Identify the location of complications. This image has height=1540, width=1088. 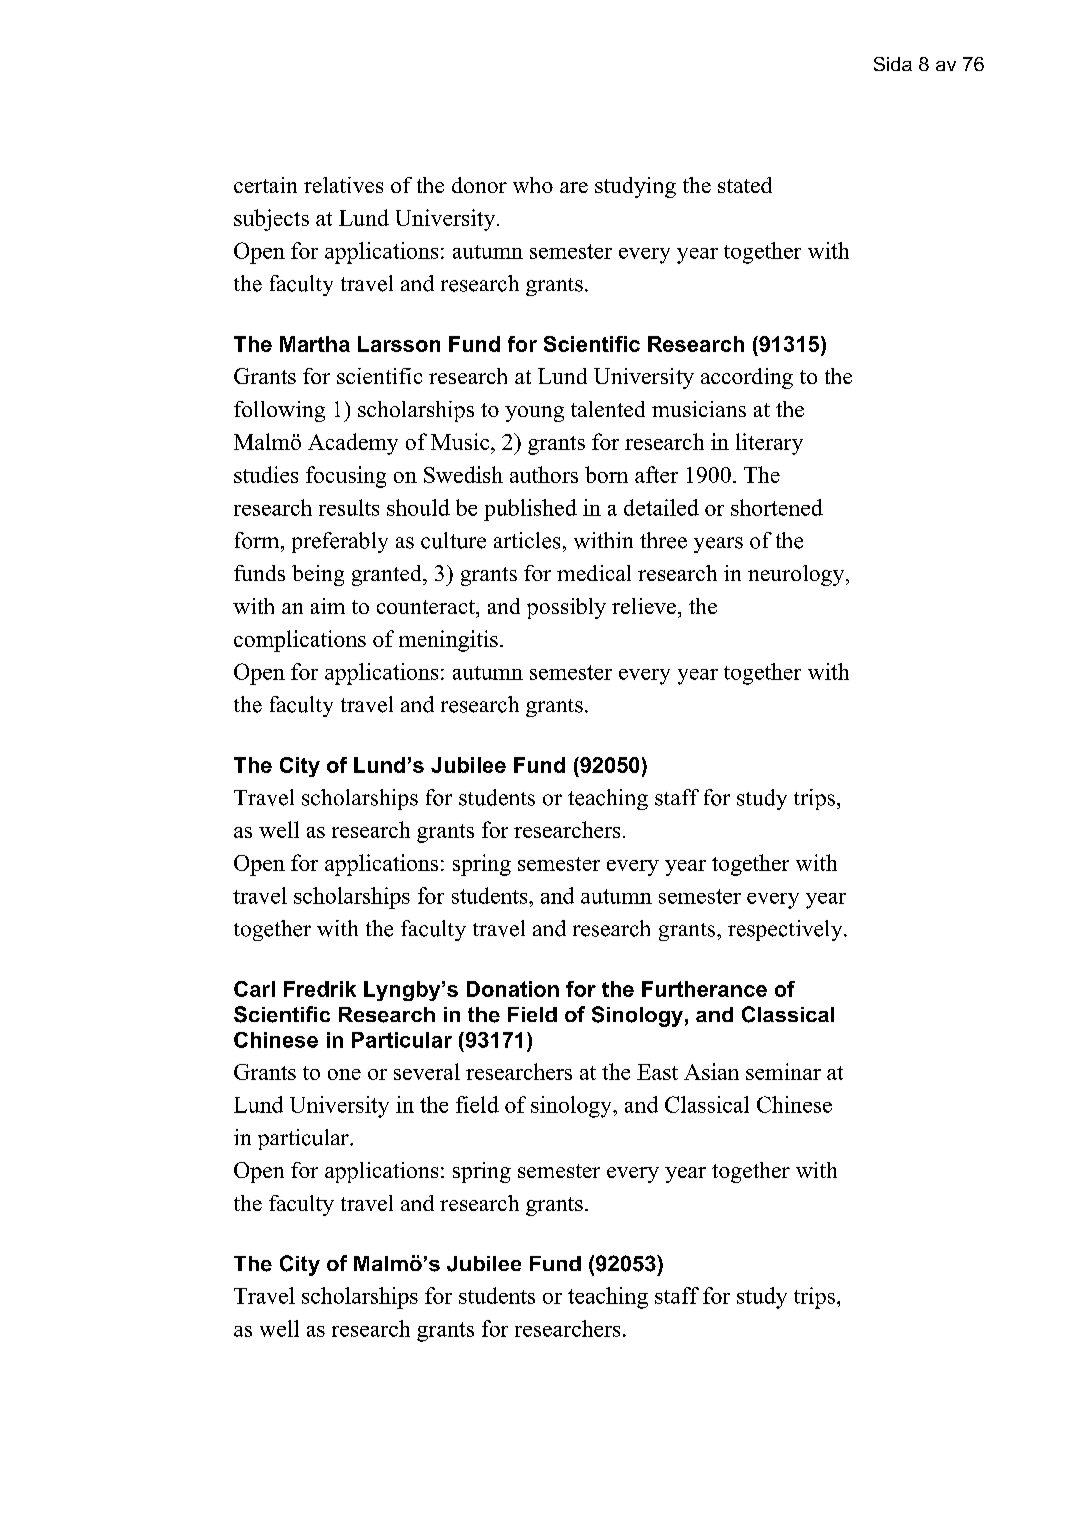
(300, 641).
